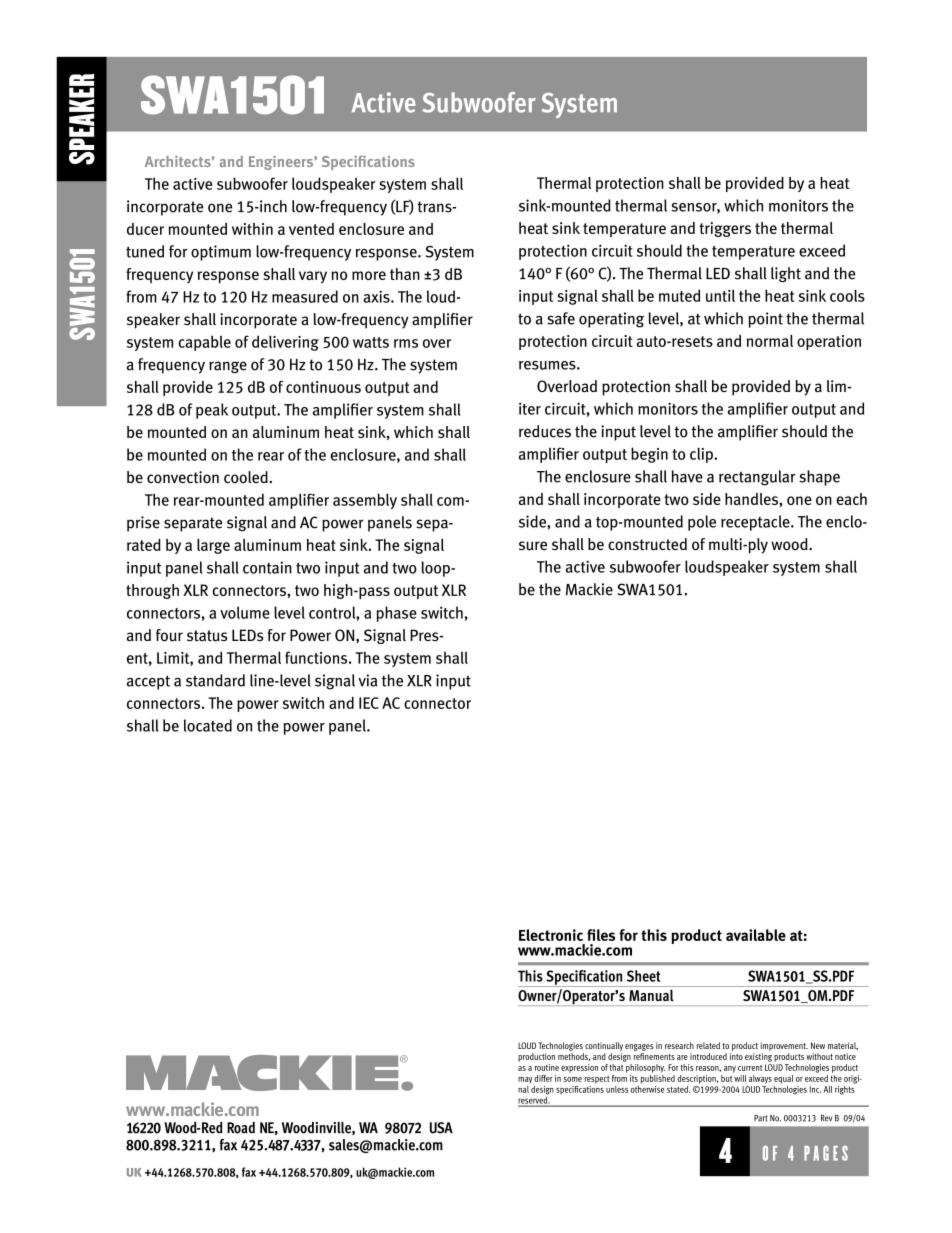  I want to click on light, so click(786, 274).
